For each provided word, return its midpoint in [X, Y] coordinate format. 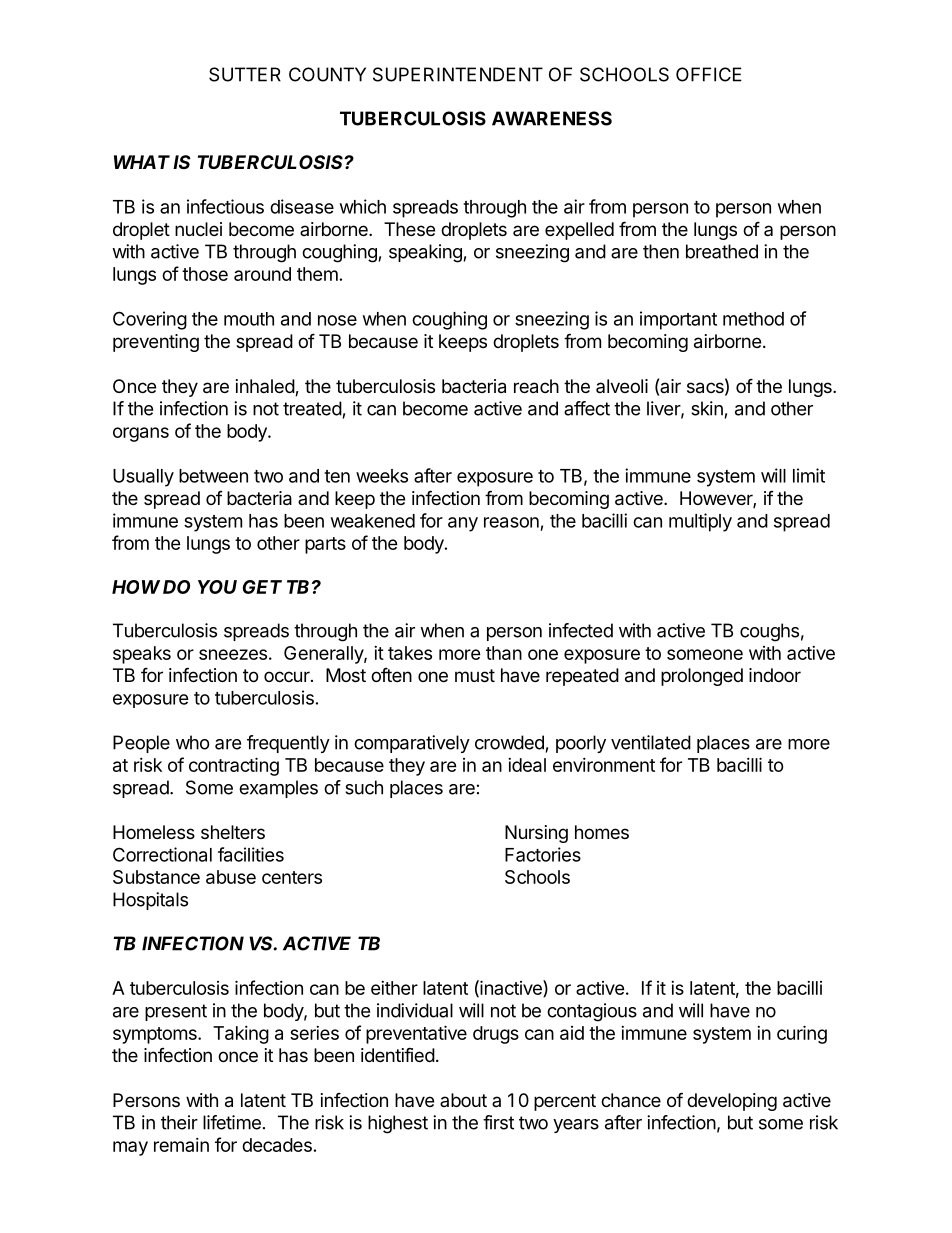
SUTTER [245, 74]
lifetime [232, 1122]
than [504, 653]
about [463, 1100]
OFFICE [709, 74]
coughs [769, 632]
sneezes [233, 654]
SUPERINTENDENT [458, 74]
